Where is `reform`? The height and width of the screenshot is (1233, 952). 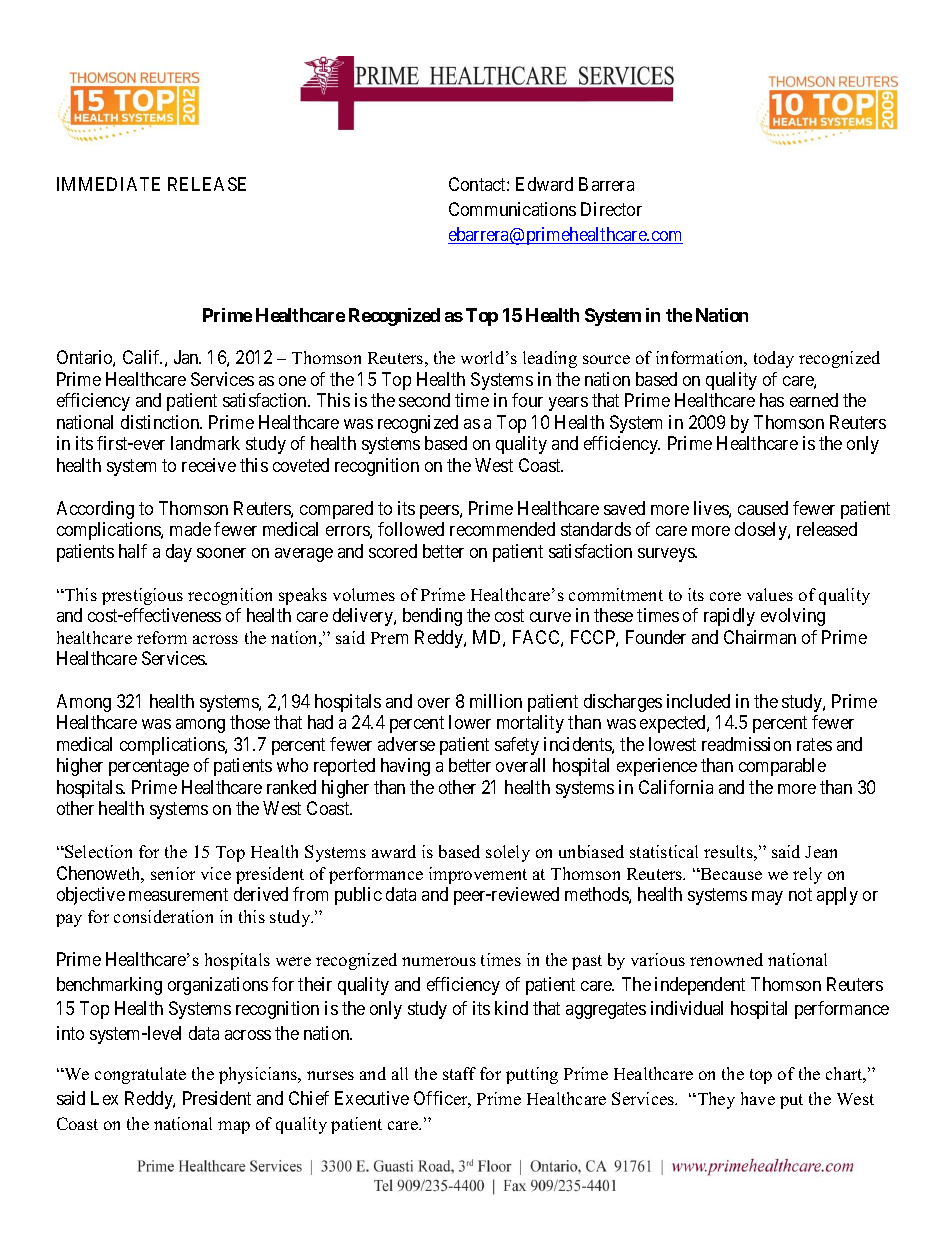 reform is located at coordinates (162, 637).
